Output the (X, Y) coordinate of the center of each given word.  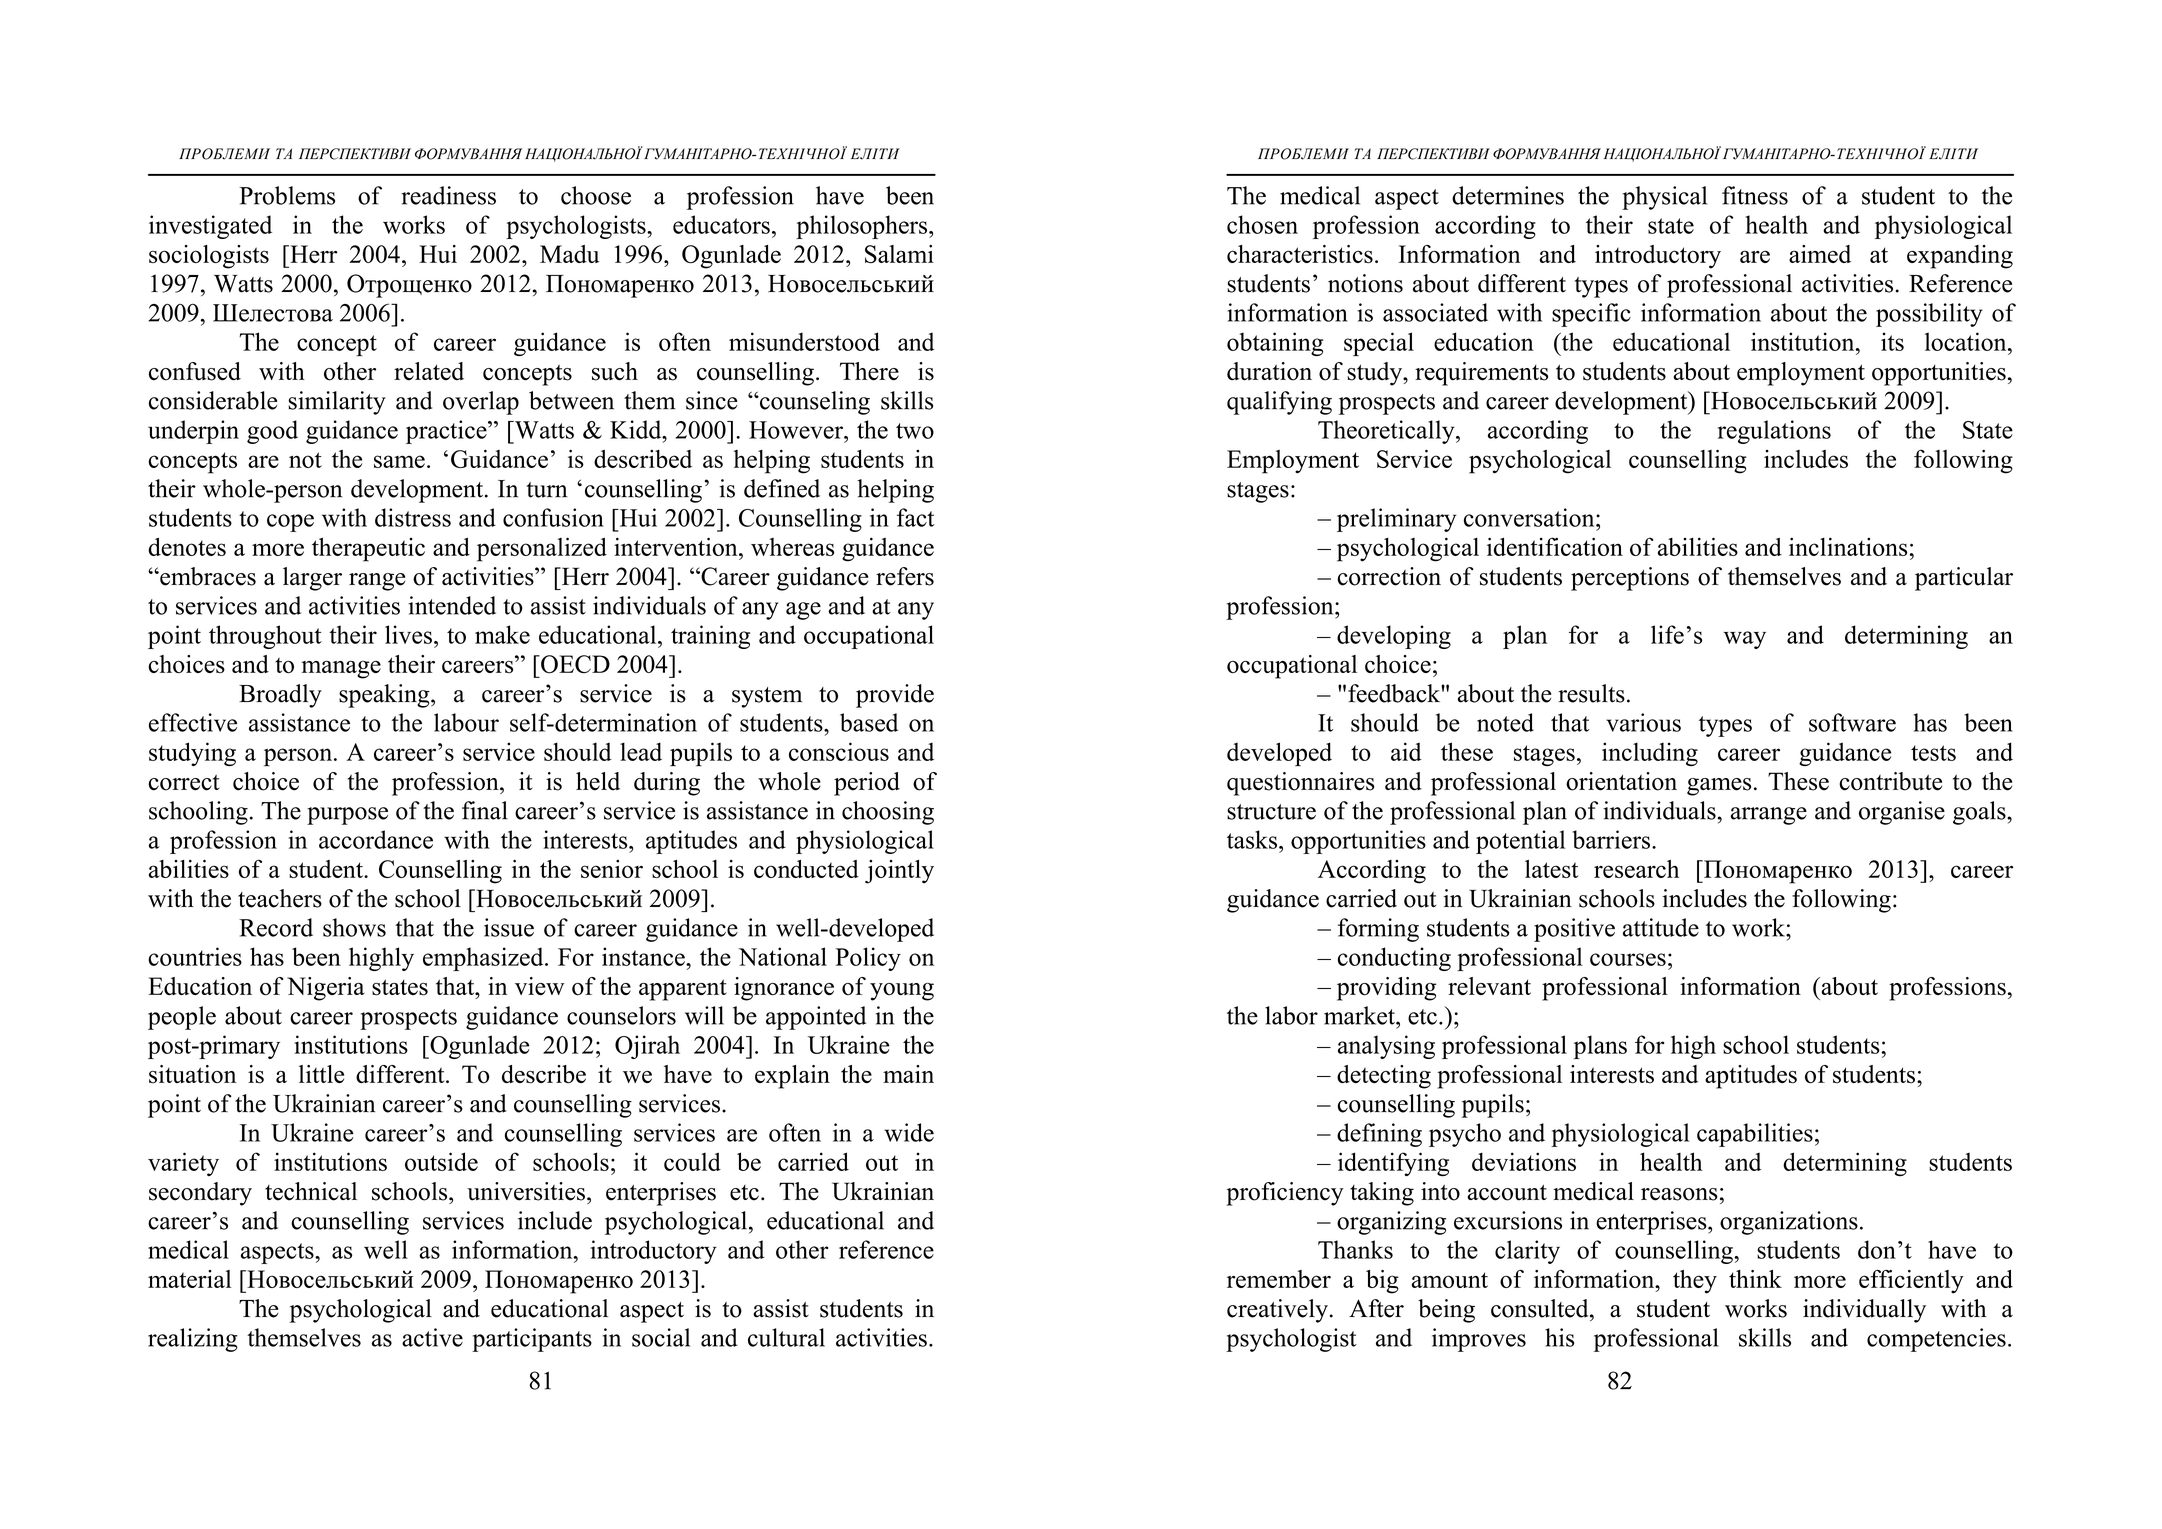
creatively (1277, 1311)
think (1755, 1279)
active (432, 1337)
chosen (1262, 224)
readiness (448, 195)
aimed (1820, 254)
